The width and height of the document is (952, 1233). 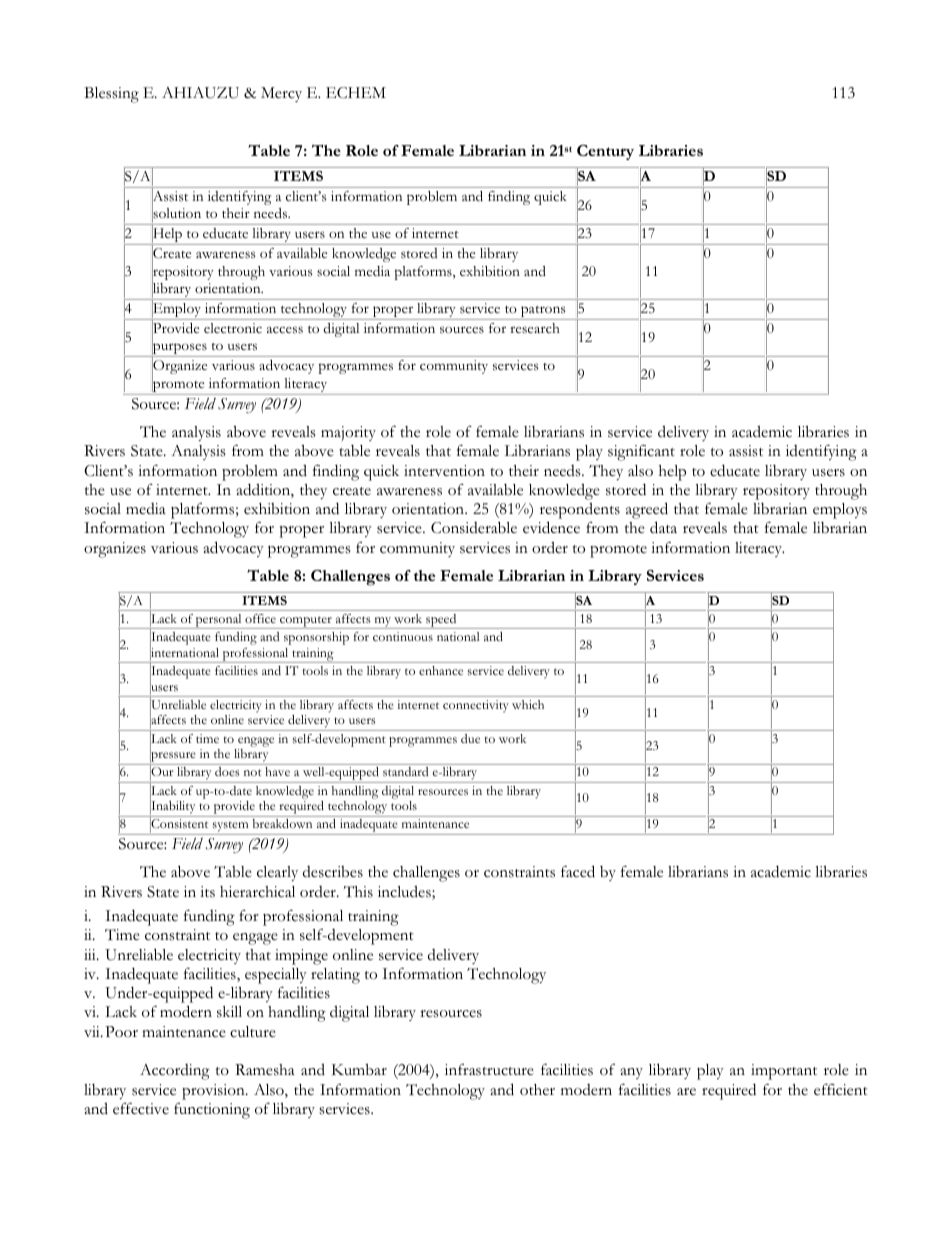 What do you see at coordinates (663, 527) in the document?
I see `data` at bounding box center [663, 527].
